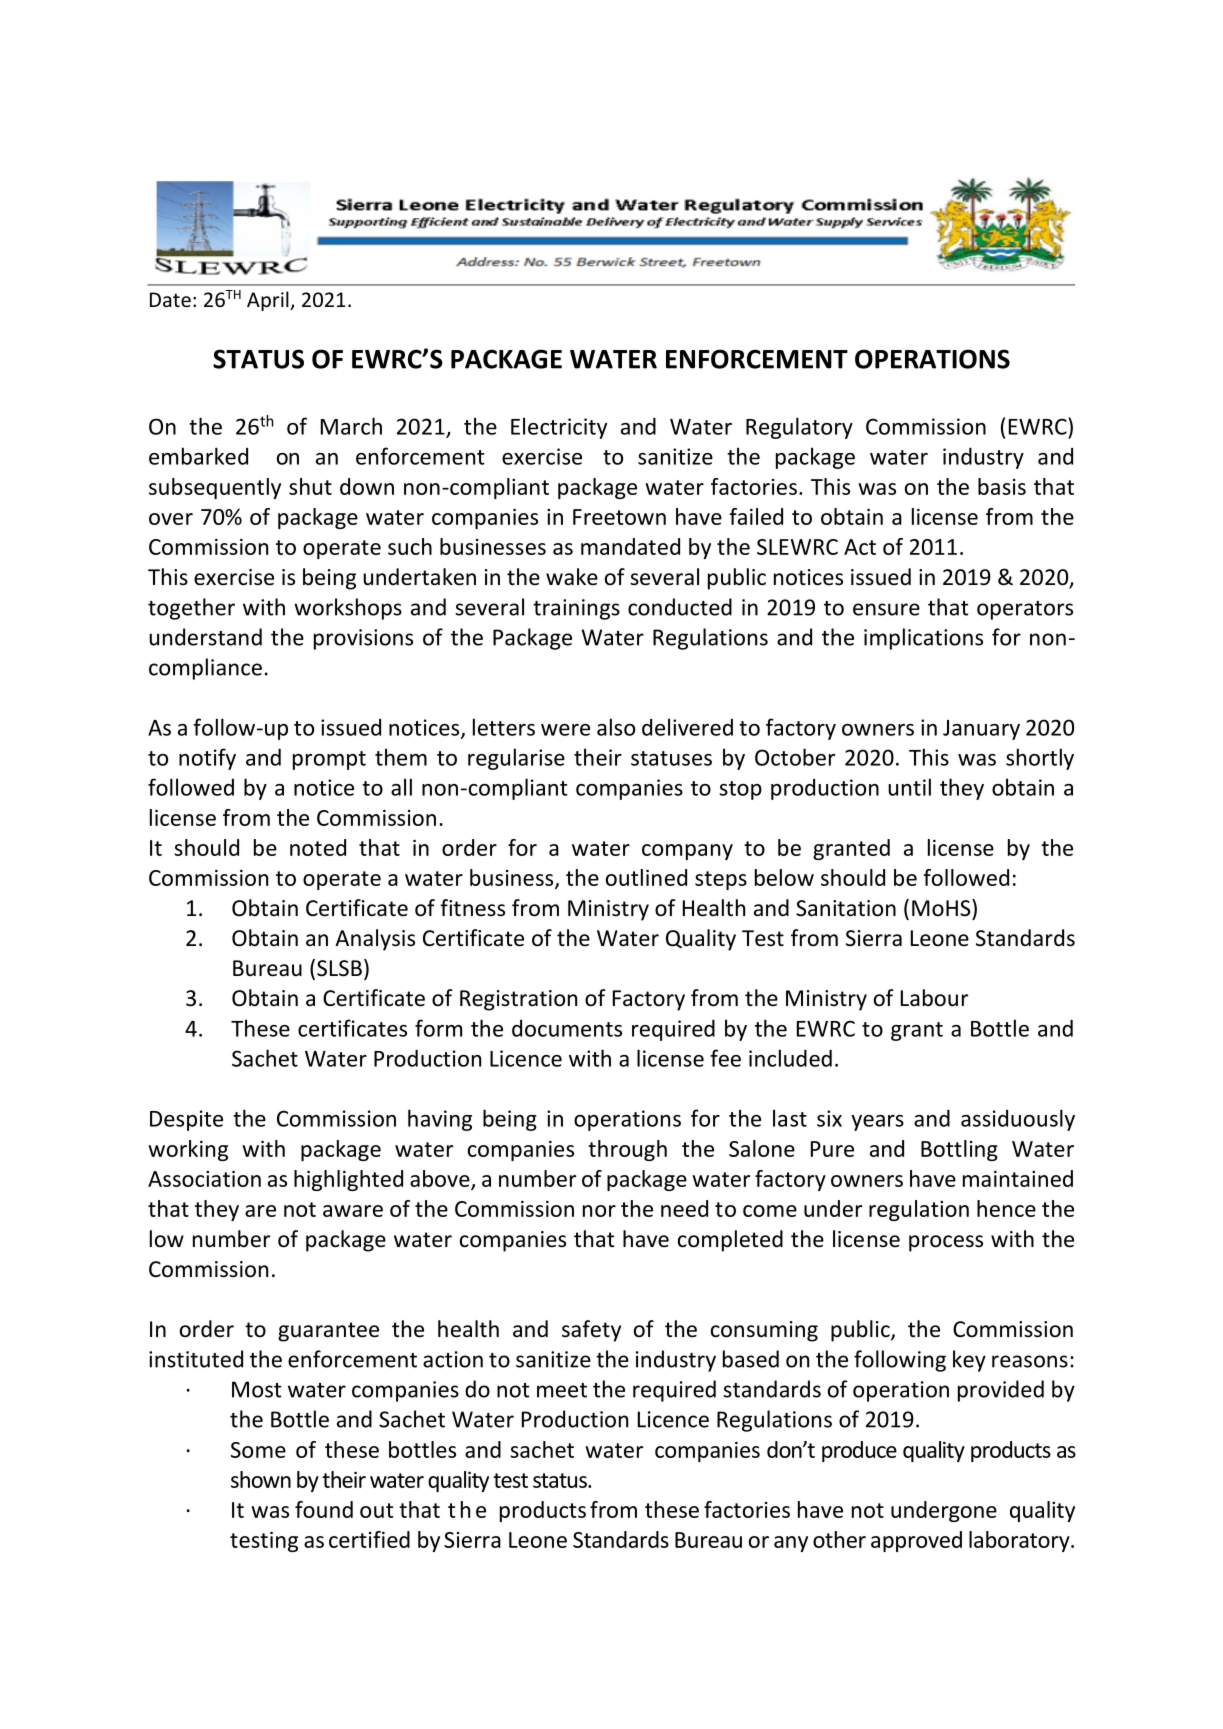 This screenshot has width=1223, height=1729. What do you see at coordinates (799, 428) in the screenshot?
I see `Regulatory` at bounding box center [799, 428].
